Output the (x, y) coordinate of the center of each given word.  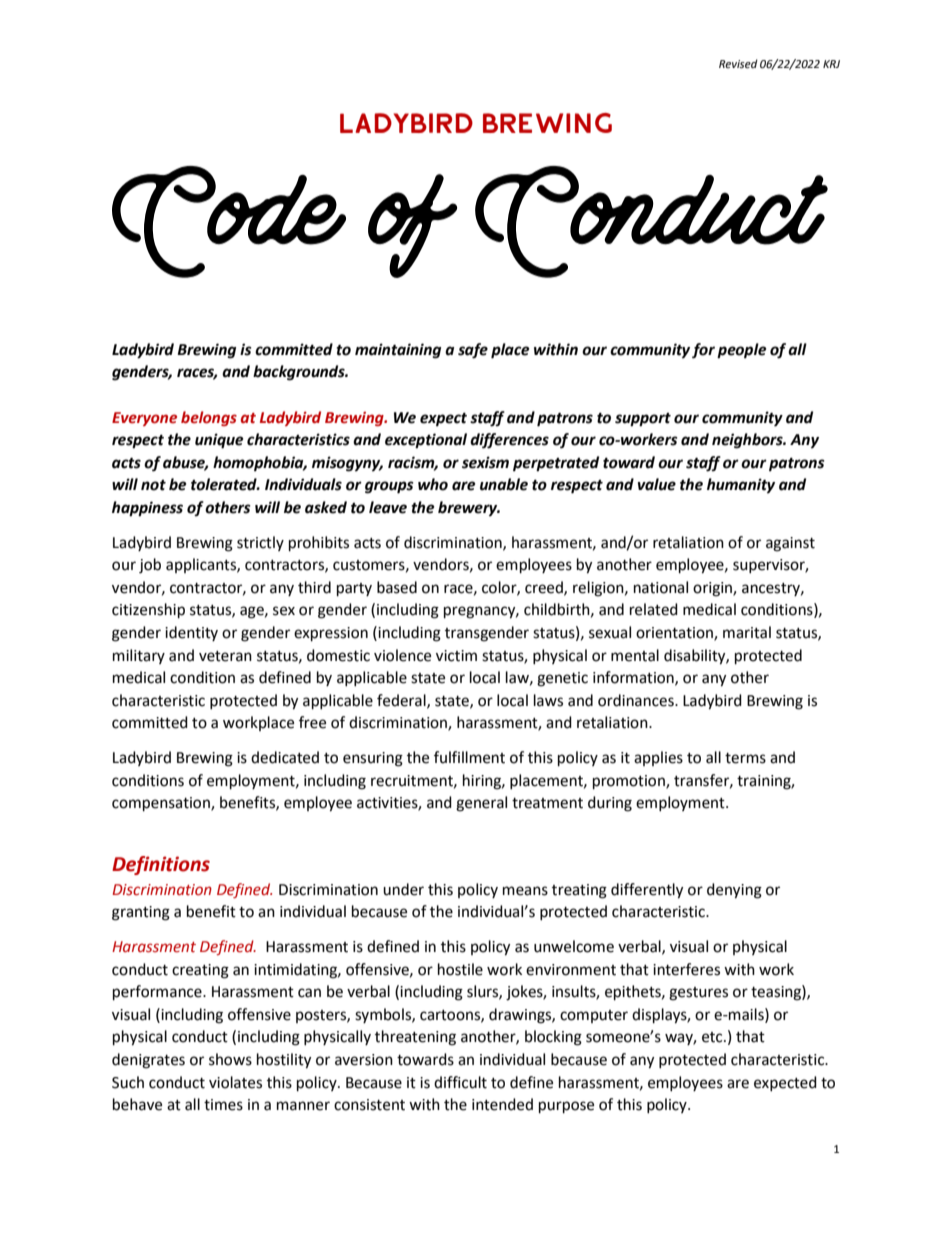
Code (229, 222)
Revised (738, 64)
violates (235, 1082)
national (661, 587)
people (742, 351)
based (397, 587)
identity (191, 633)
